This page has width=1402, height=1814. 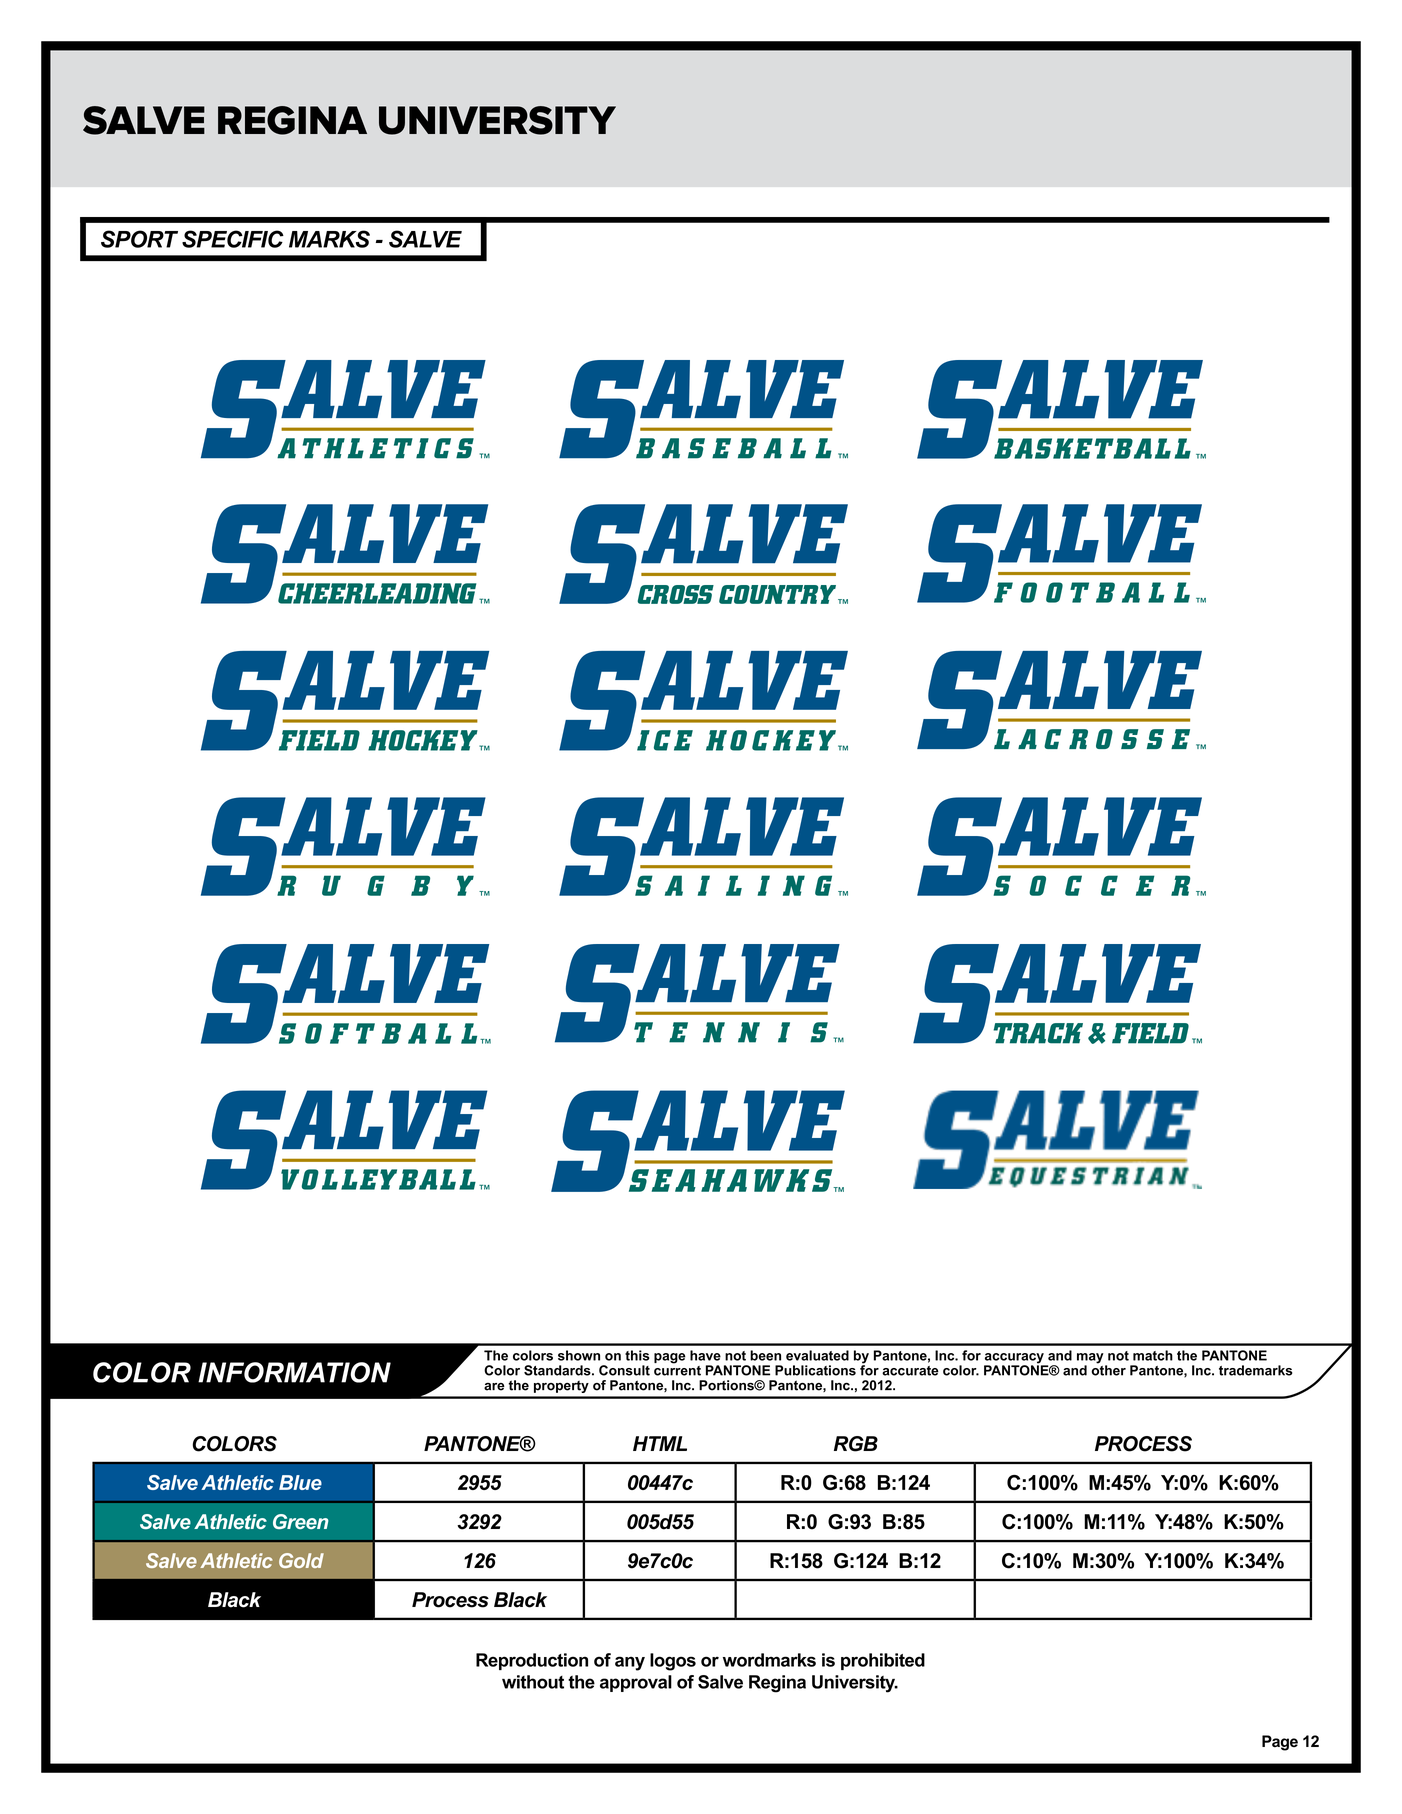 What do you see at coordinates (579, 1355) in the page?
I see `shown` at bounding box center [579, 1355].
